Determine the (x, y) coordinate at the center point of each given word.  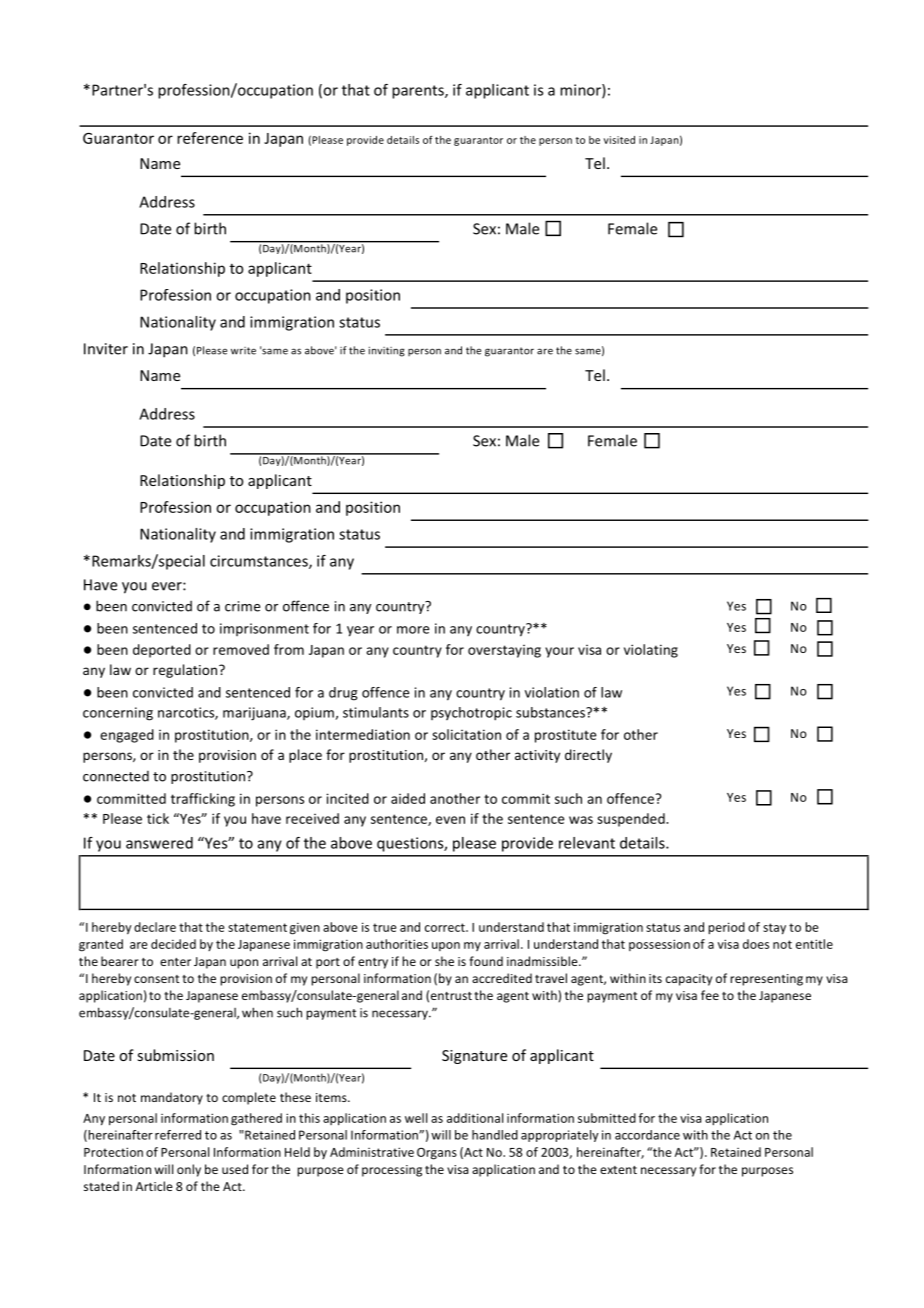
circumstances (260, 562)
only (189, 1170)
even (450, 820)
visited (619, 140)
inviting (387, 351)
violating (651, 651)
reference (210, 138)
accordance (647, 1135)
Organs (437, 1154)
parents (419, 92)
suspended (632, 820)
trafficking (203, 800)
